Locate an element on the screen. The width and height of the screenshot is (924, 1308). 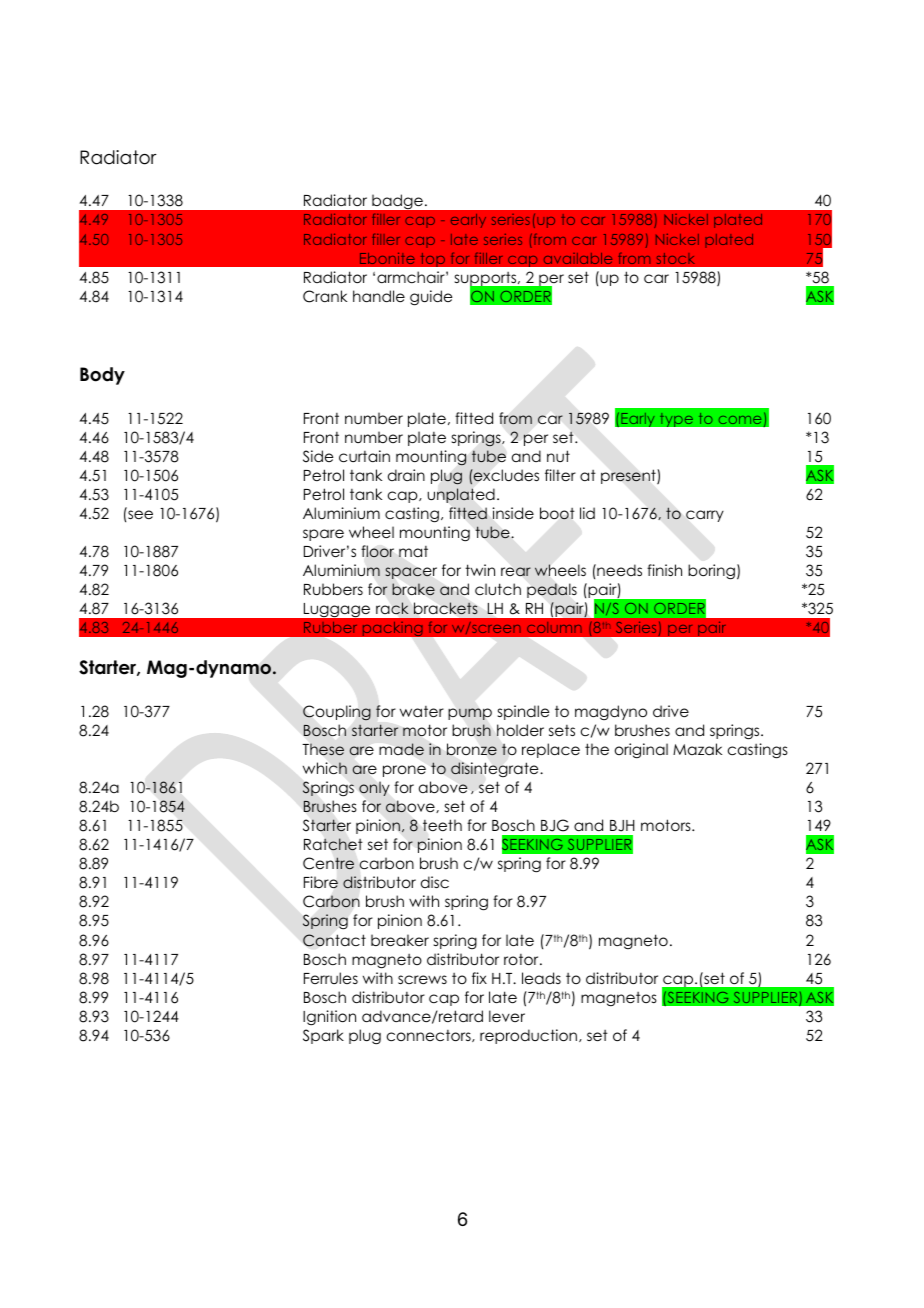
leads is located at coordinates (541, 978).
